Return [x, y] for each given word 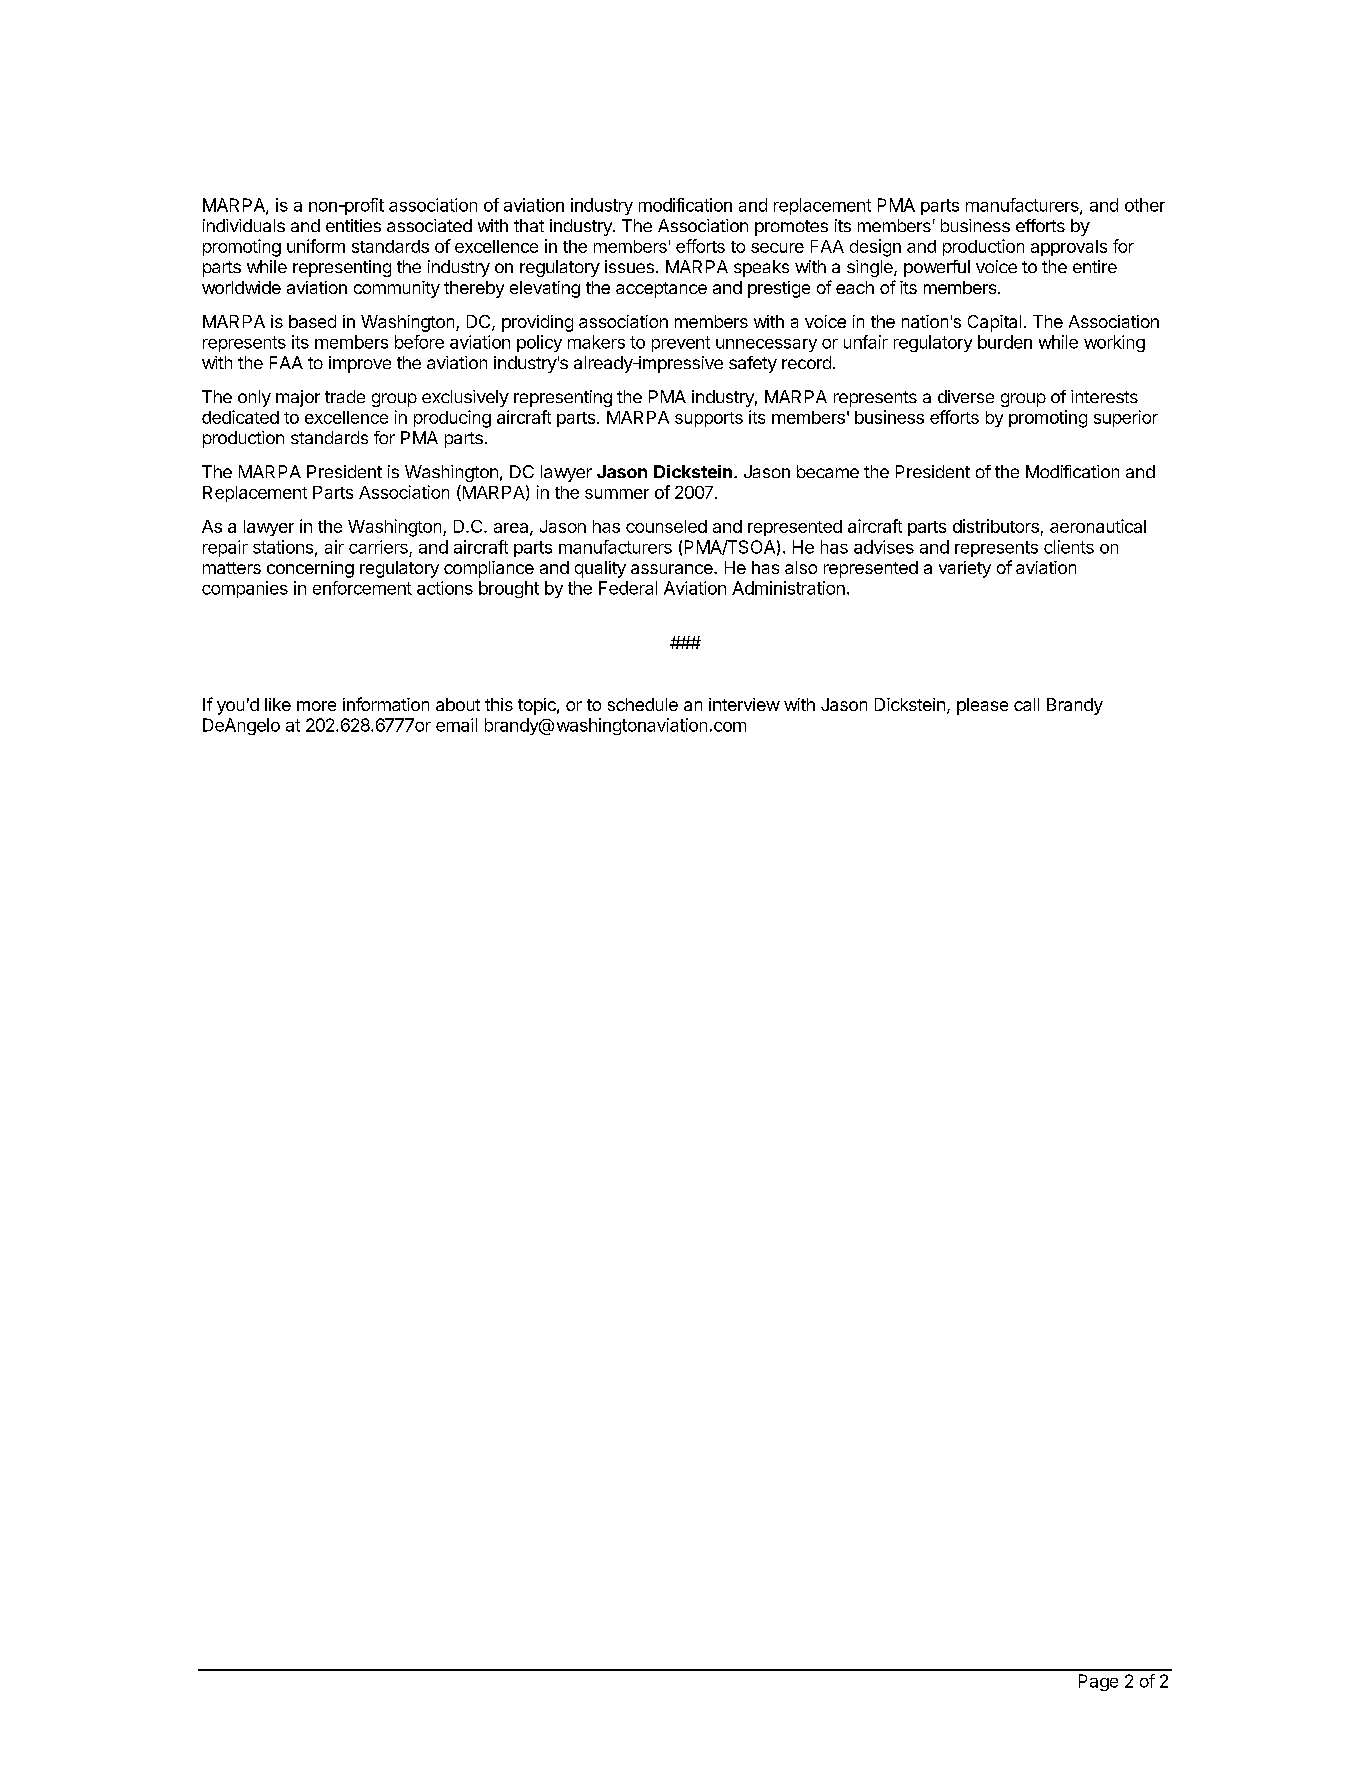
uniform [316, 246]
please [982, 706]
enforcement [362, 588]
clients [1069, 547]
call [1026, 704]
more [316, 706]
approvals [1069, 248]
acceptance [661, 290]
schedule [643, 704]
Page [1098, 1682]
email [456, 725]
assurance [673, 569]
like [278, 704]
